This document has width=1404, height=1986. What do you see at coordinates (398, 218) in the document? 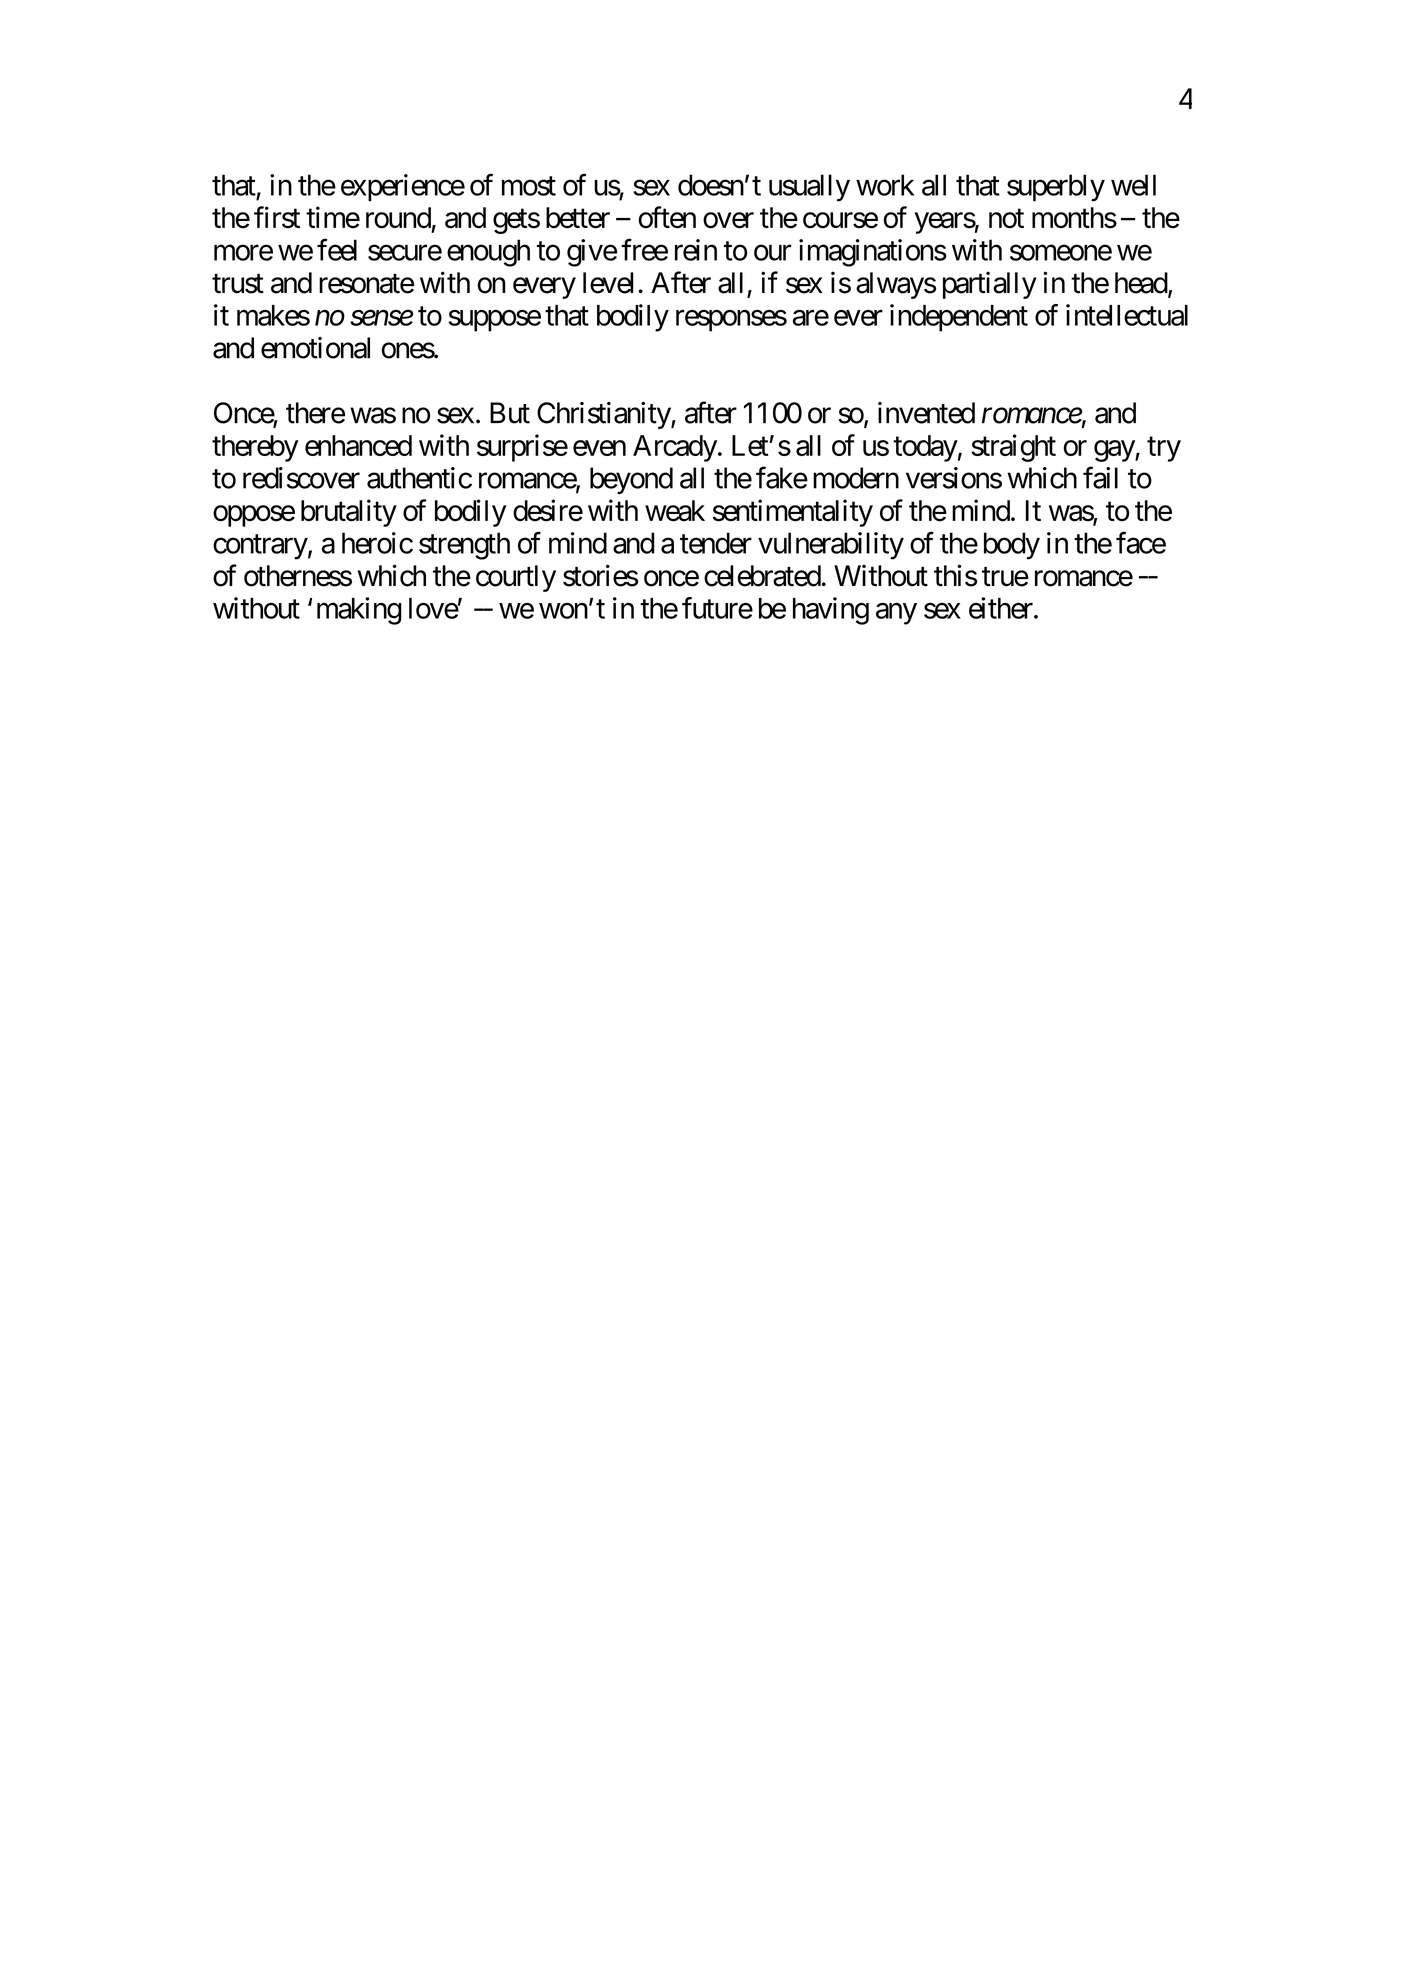
I see `round` at bounding box center [398, 218].
